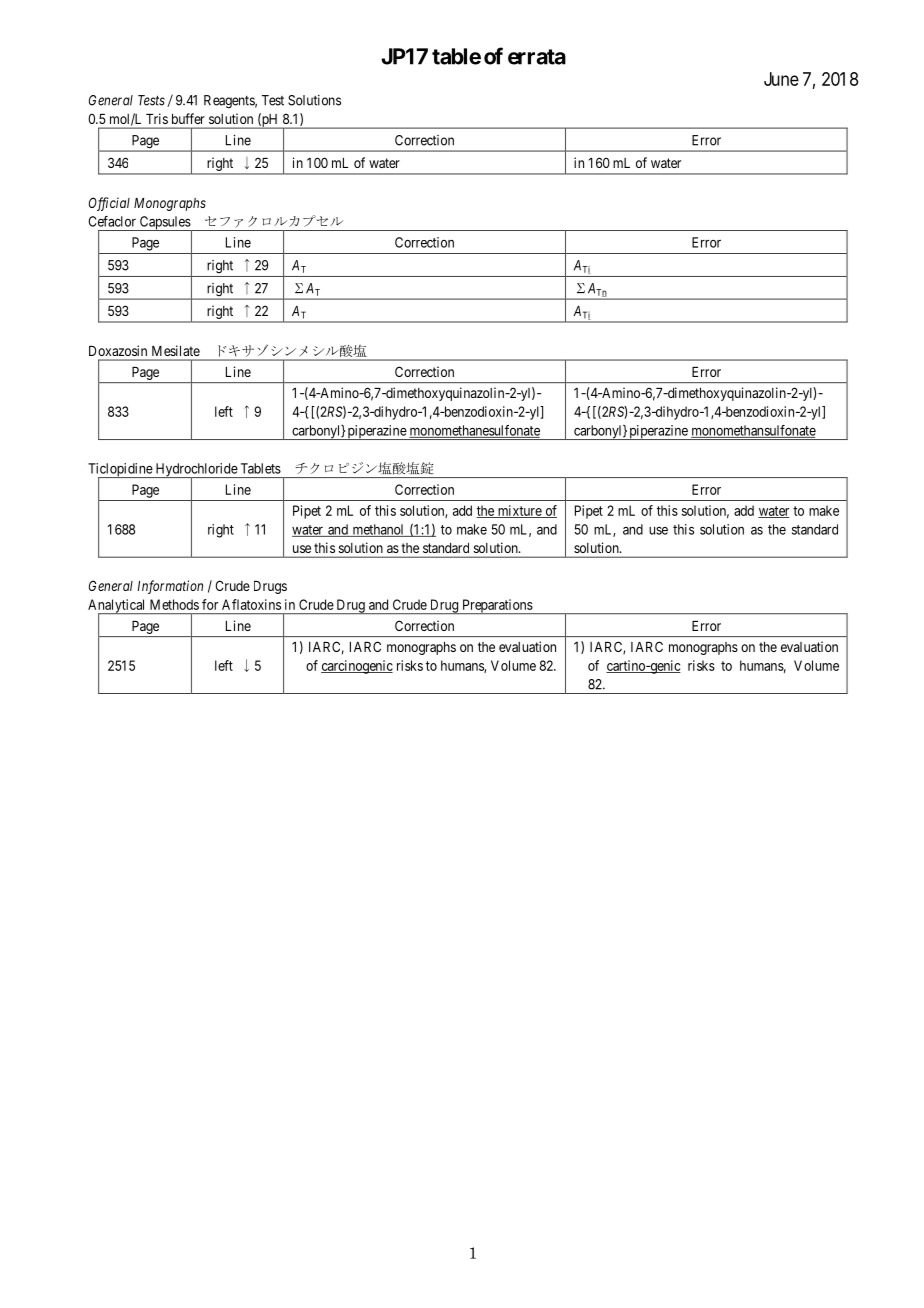  What do you see at coordinates (170, 587) in the screenshot?
I see `Information` at bounding box center [170, 587].
